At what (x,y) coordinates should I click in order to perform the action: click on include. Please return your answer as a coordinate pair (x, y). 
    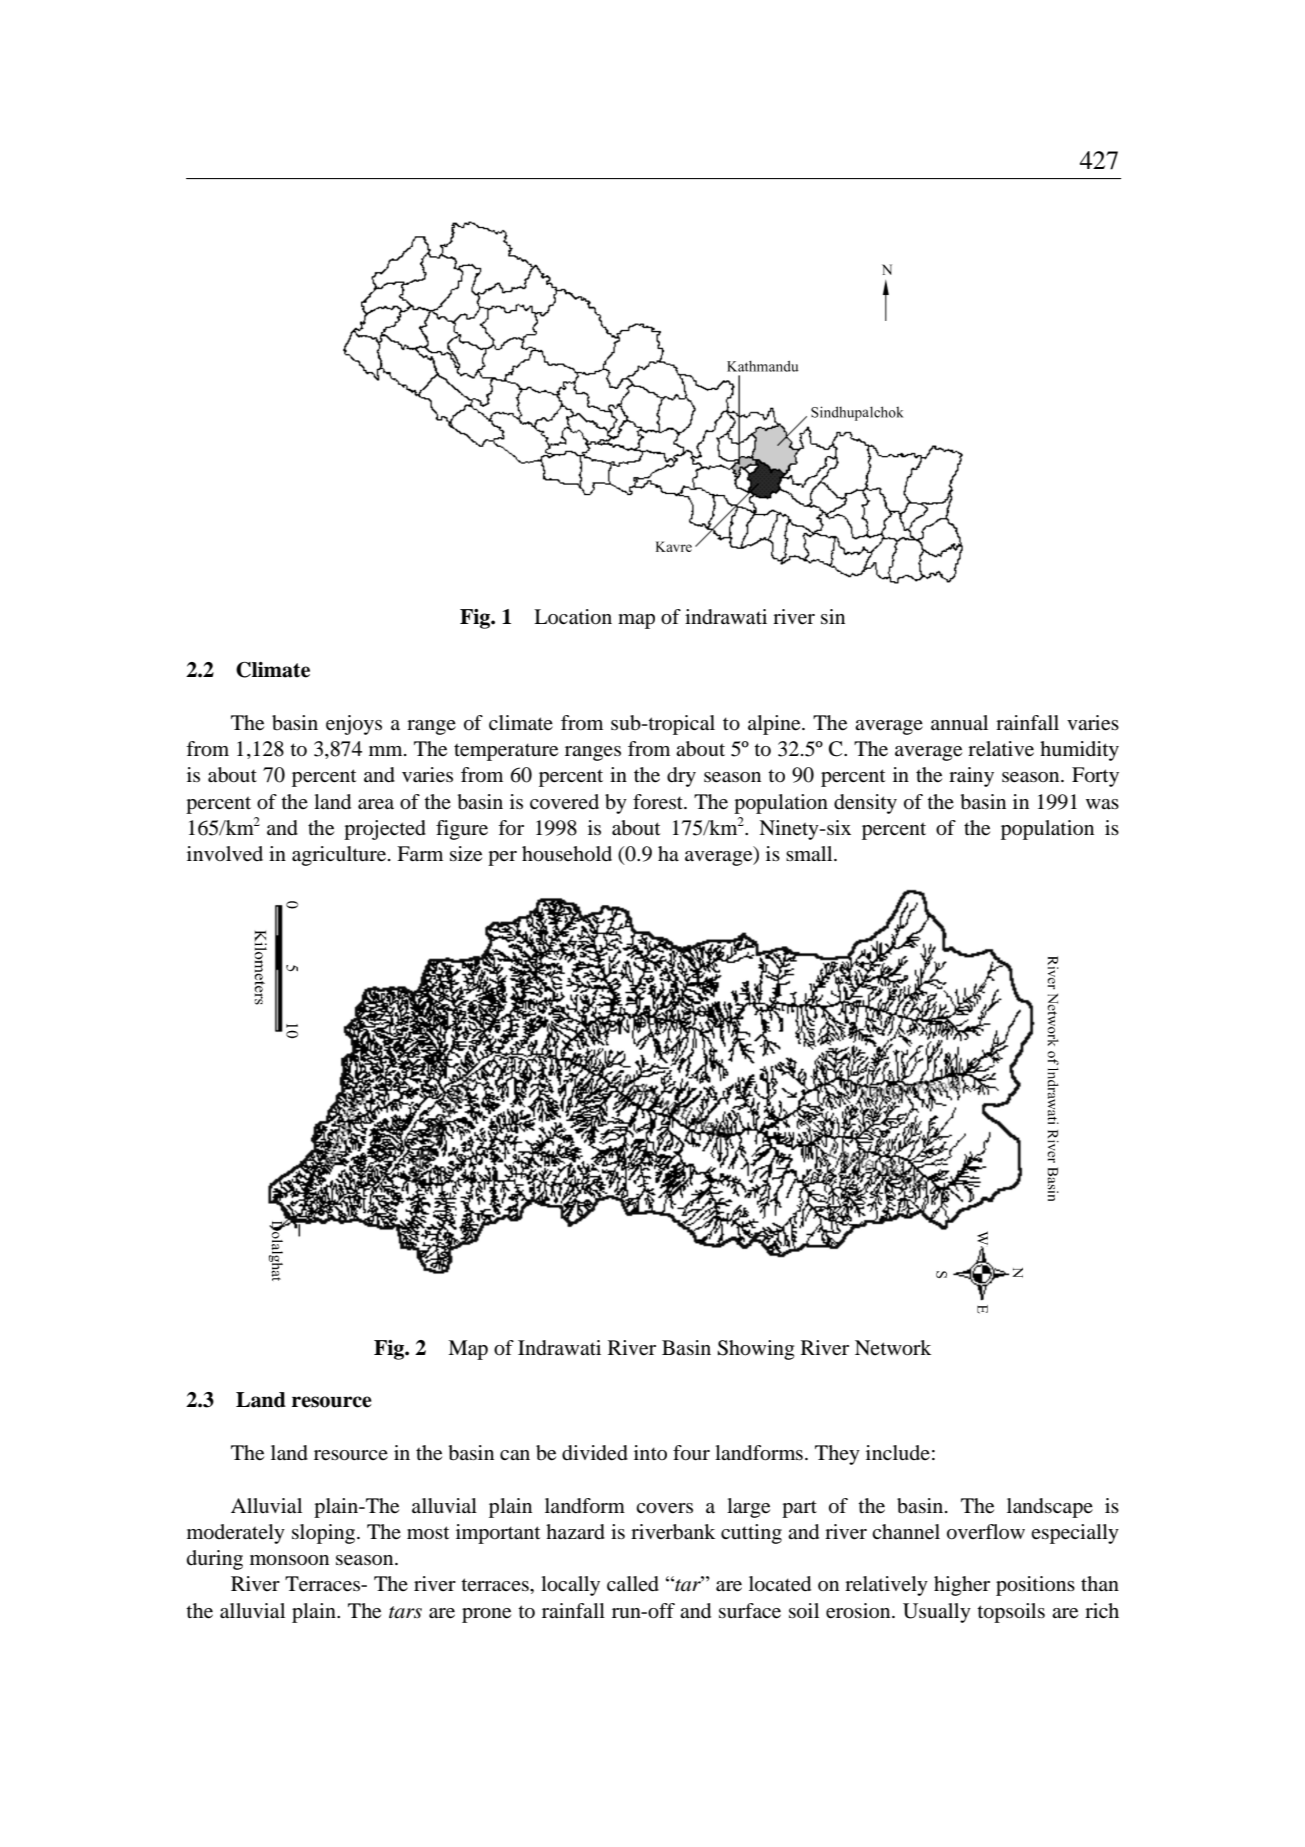
    Looking at the image, I should click on (898, 1453).
